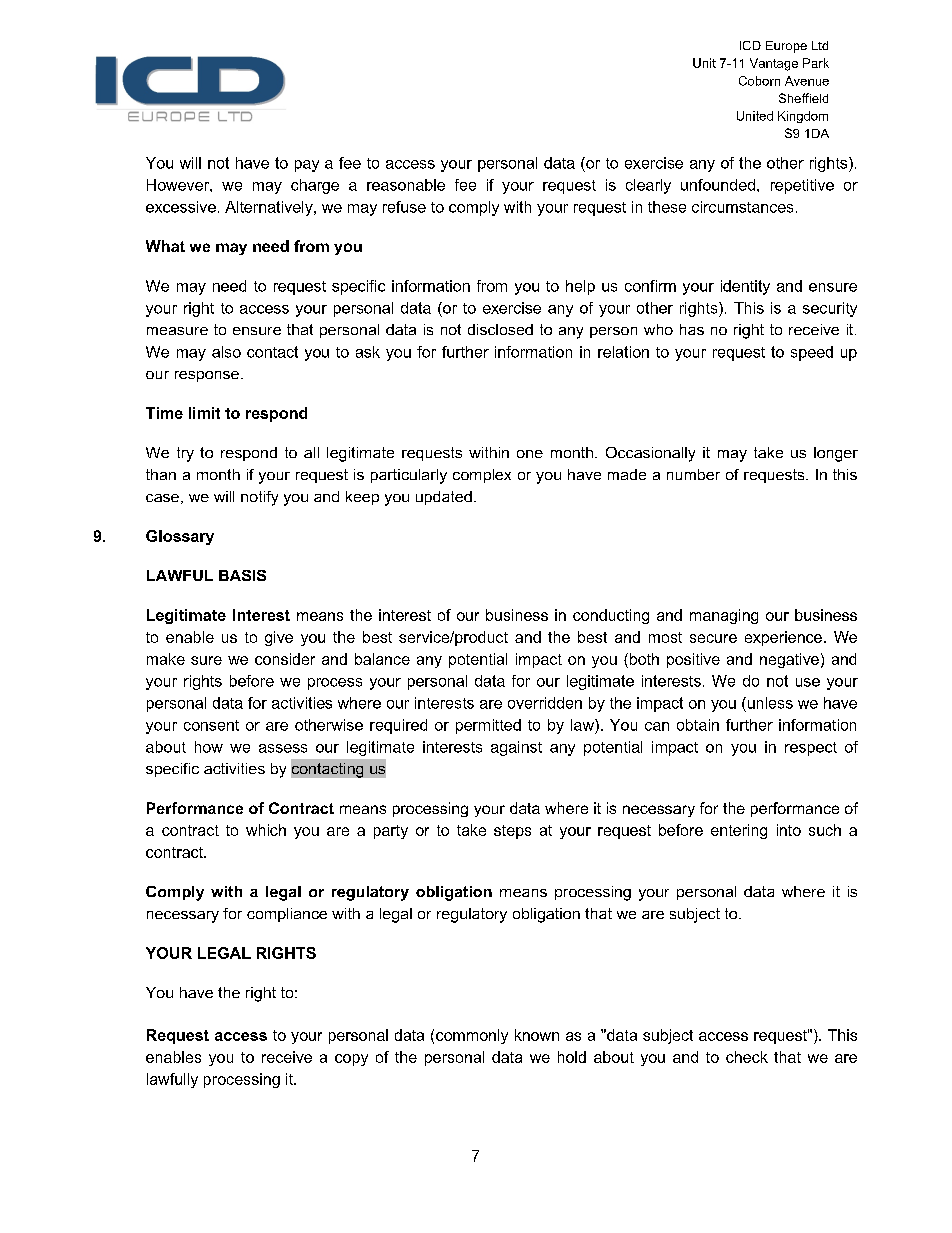 The height and width of the screenshot is (1233, 952). Describe the element at coordinates (488, 726) in the screenshot. I see `permitted` at that location.
